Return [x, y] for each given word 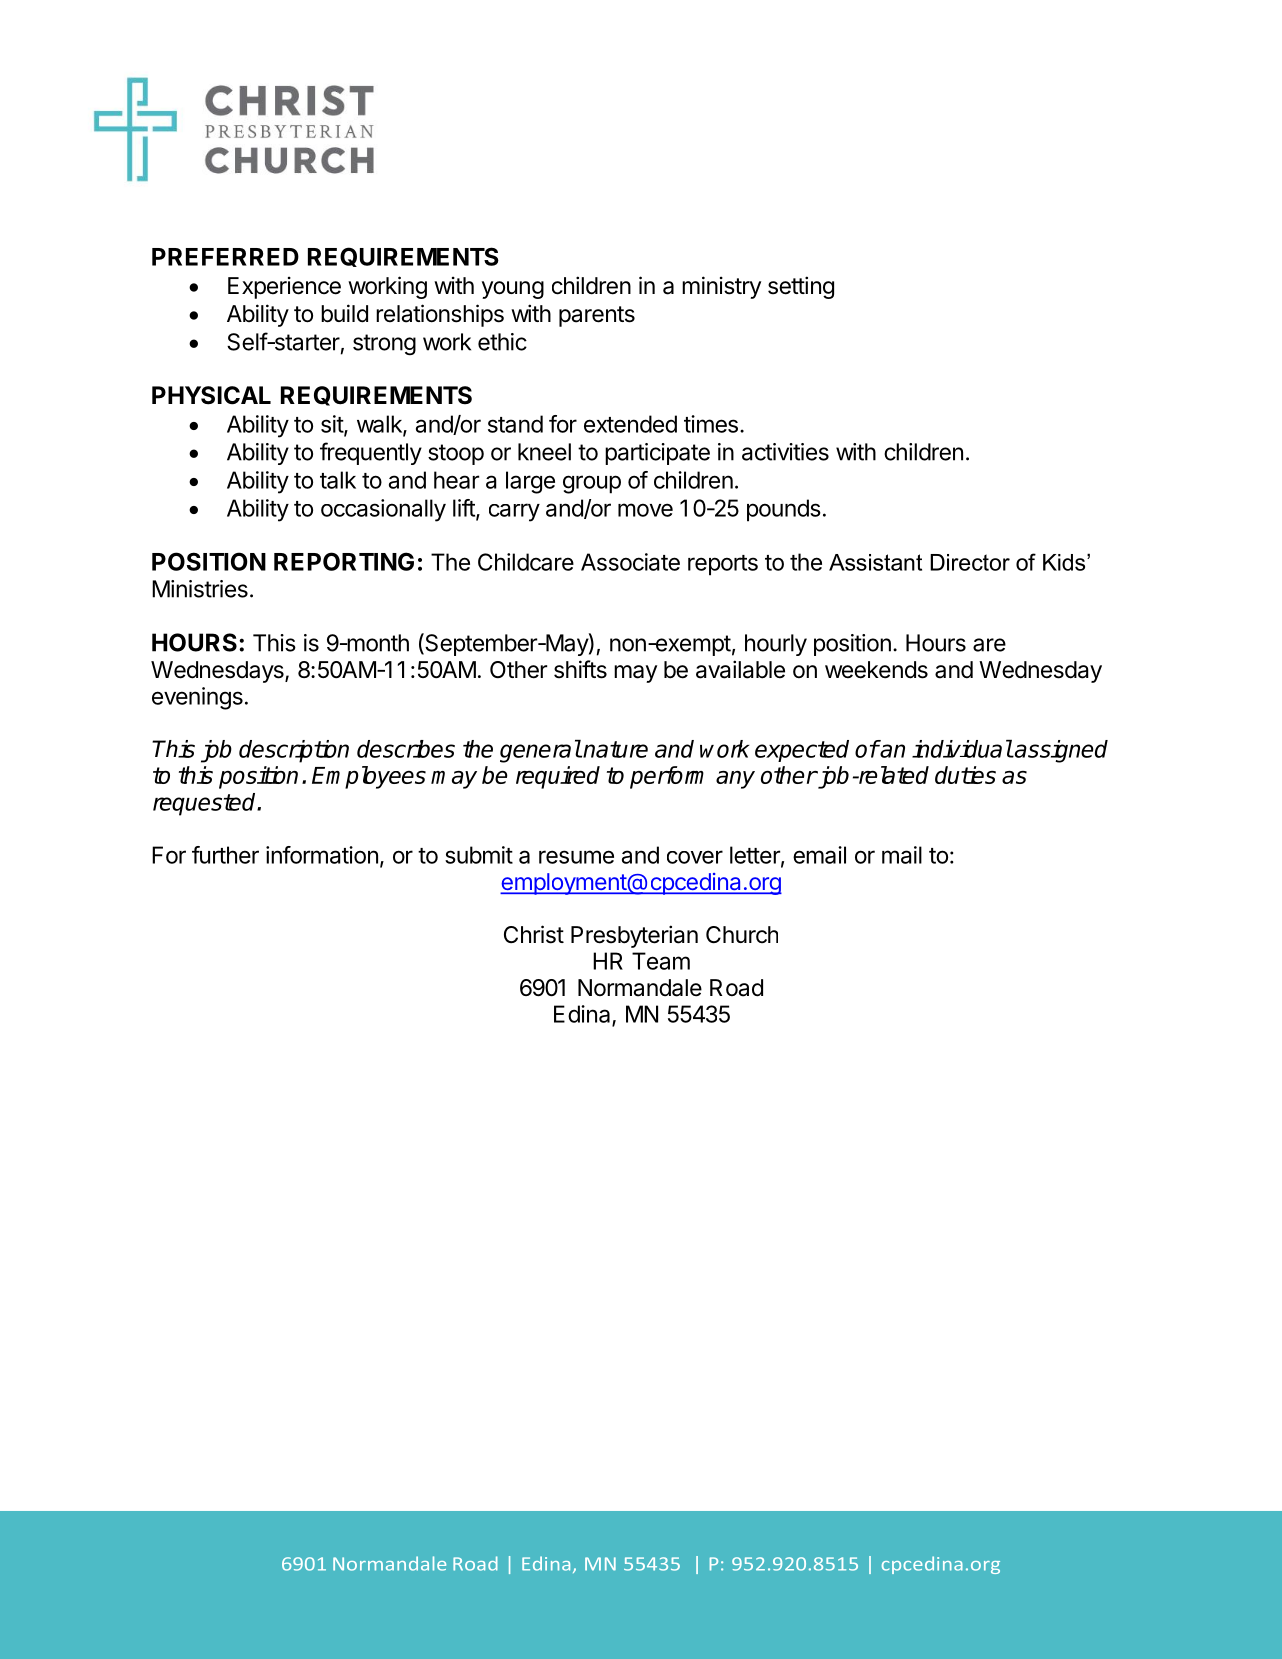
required [558, 777]
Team [661, 961]
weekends [876, 670]
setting [801, 287]
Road [736, 988]
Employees [369, 777]
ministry [721, 287]
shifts [580, 669]
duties [965, 775]
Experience [284, 287]
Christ [534, 934]
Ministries [200, 589]
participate [657, 454]
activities [785, 452]
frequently [371, 453]
